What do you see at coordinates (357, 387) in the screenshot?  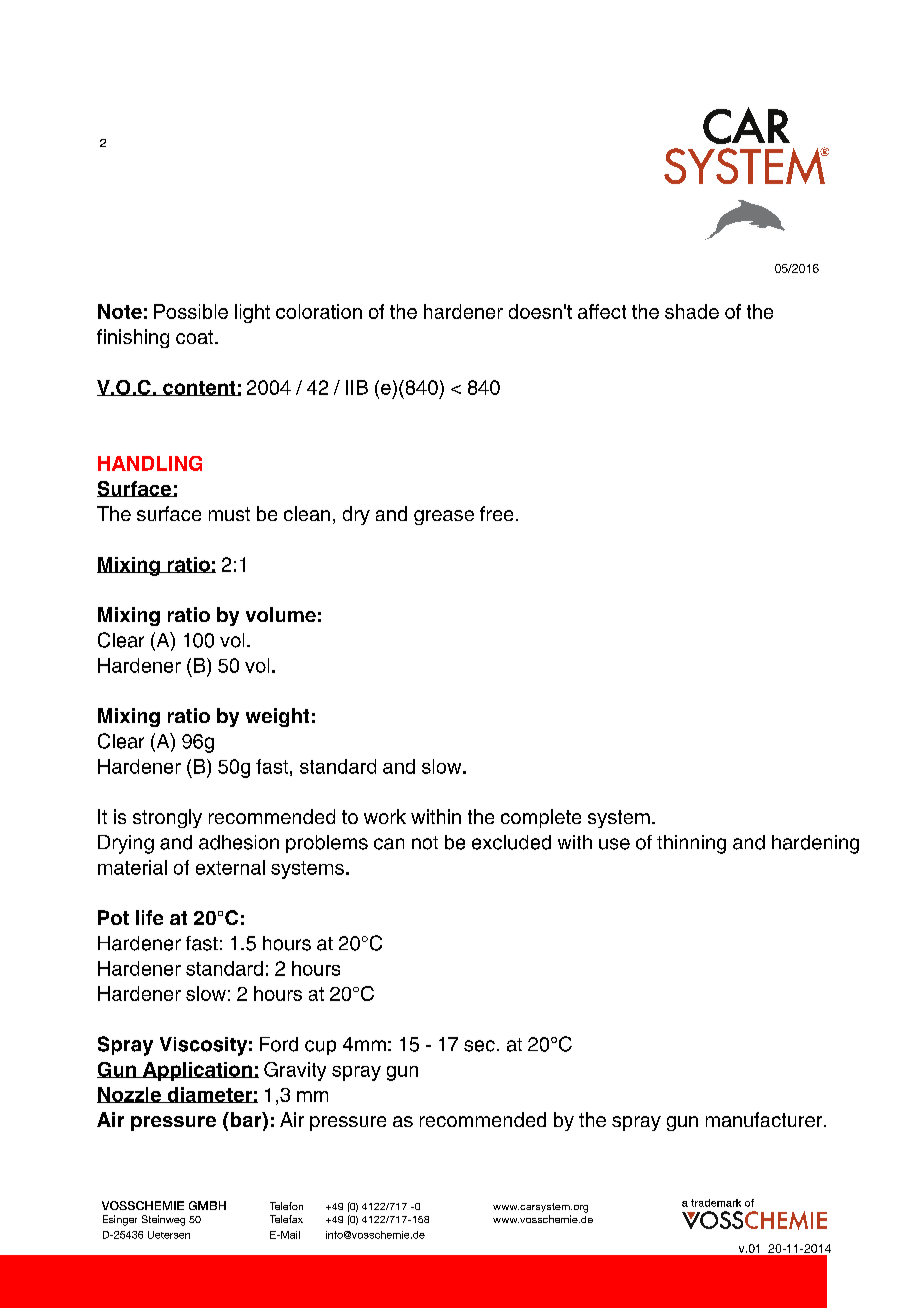 I see `IIB` at bounding box center [357, 387].
